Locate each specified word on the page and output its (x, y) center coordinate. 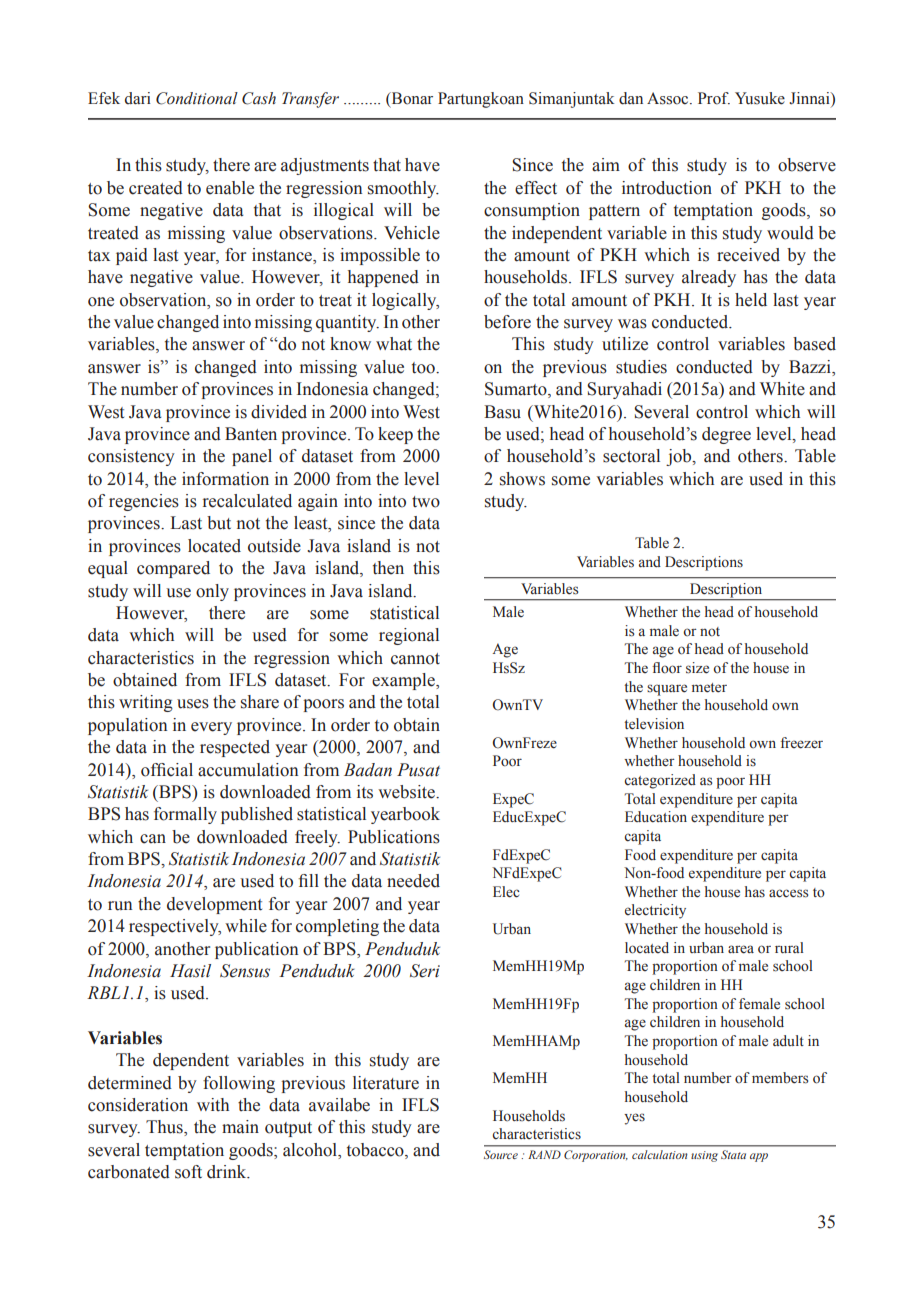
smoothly (403, 189)
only (212, 592)
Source (501, 1154)
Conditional (197, 98)
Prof (714, 98)
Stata (733, 1154)
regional (409, 636)
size (697, 668)
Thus (165, 1128)
